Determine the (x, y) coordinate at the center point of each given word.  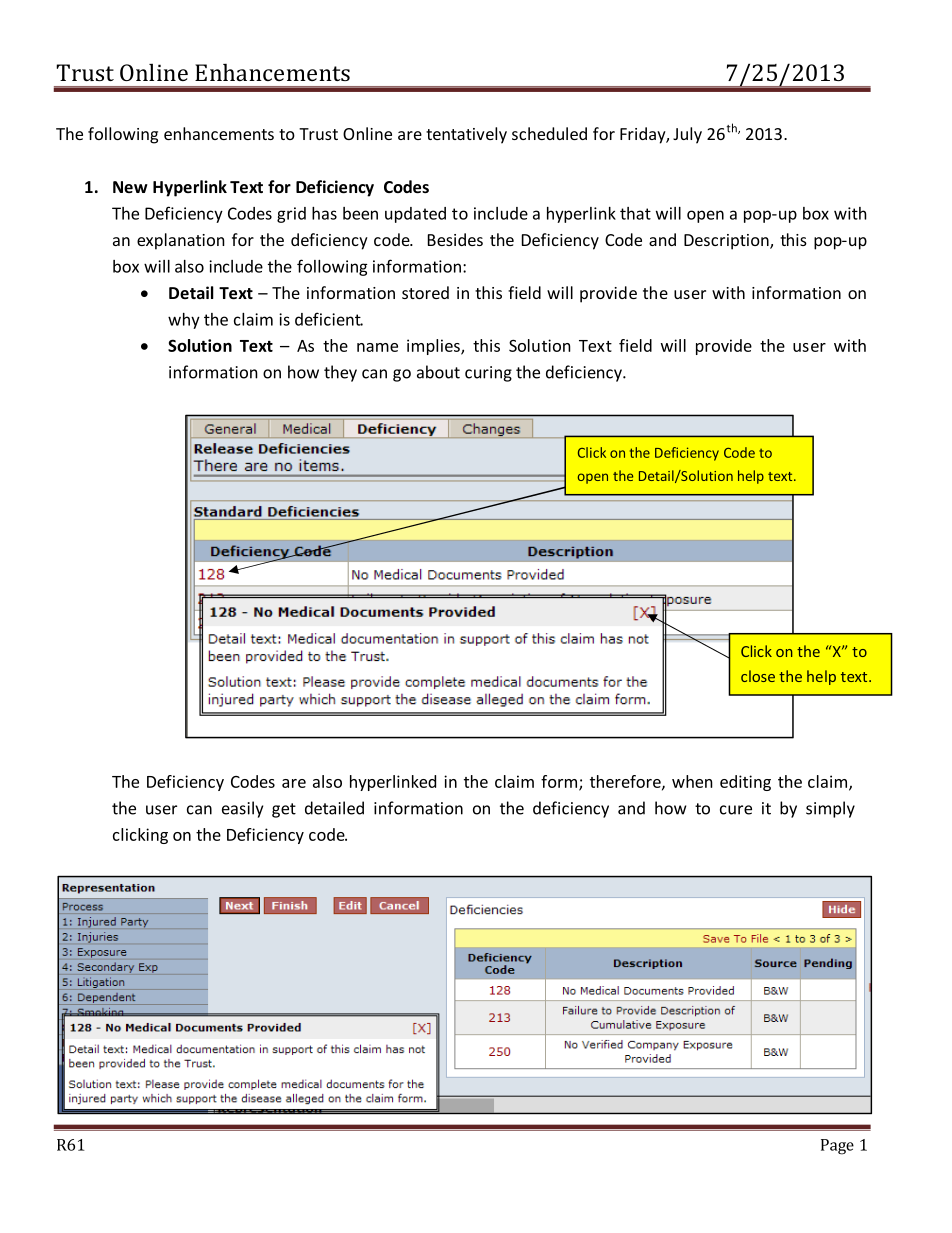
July (687, 135)
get (284, 810)
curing (488, 374)
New (130, 187)
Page (837, 1147)
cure (736, 810)
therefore (626, 782)
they (340, 373)
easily (242, 809)
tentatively (466, 135)
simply (830, 809)
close (758, 676)
